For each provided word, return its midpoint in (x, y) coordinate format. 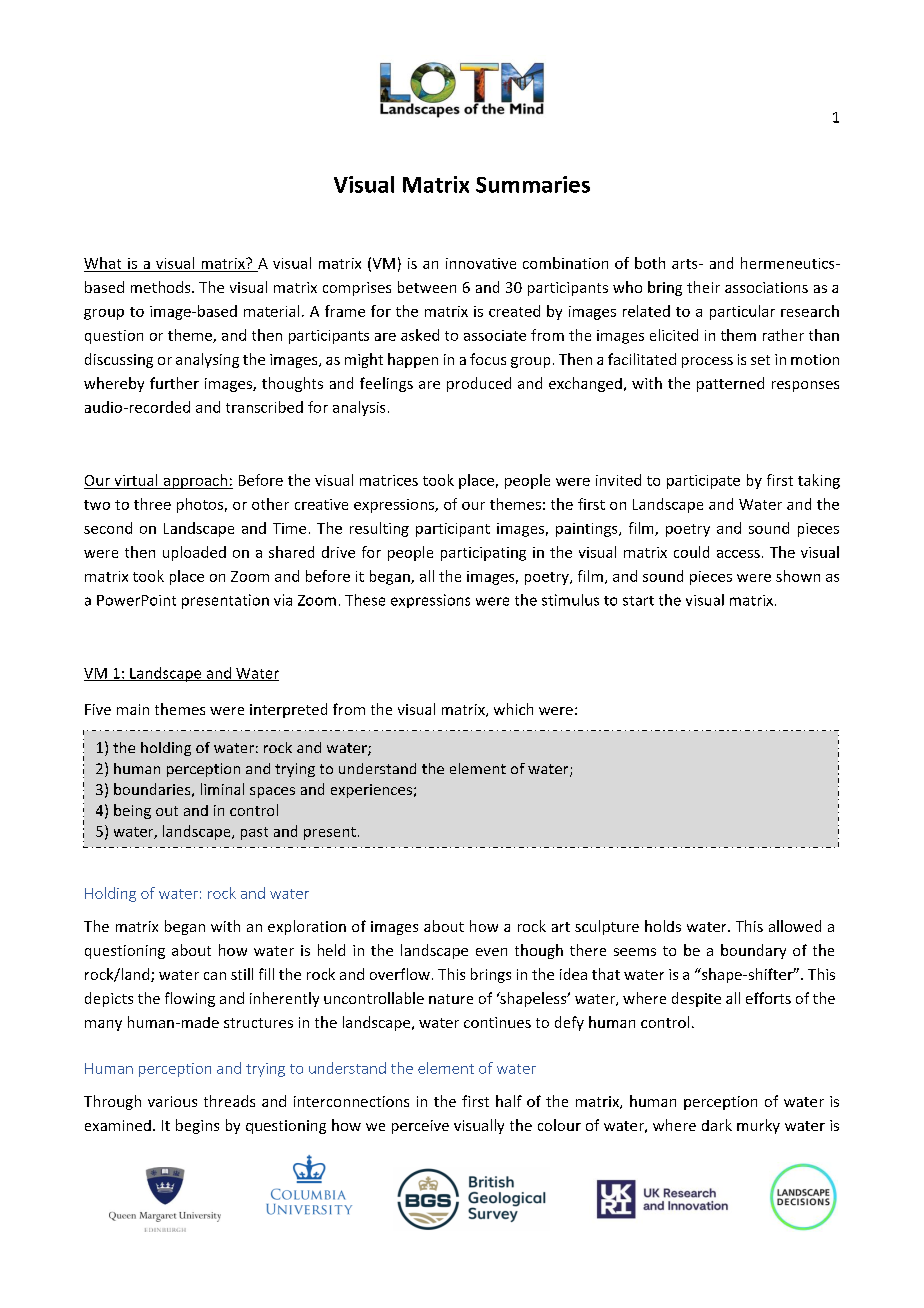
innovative (481, 263)
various (172, 1101)
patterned (730, 384)
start (638, 601)
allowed (795, 926)
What (102, 263)
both (650, 263)
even (491, 952)
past (254, 833)
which (513, 709)
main (133, 709)
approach (195, 481)
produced (479, 384)
